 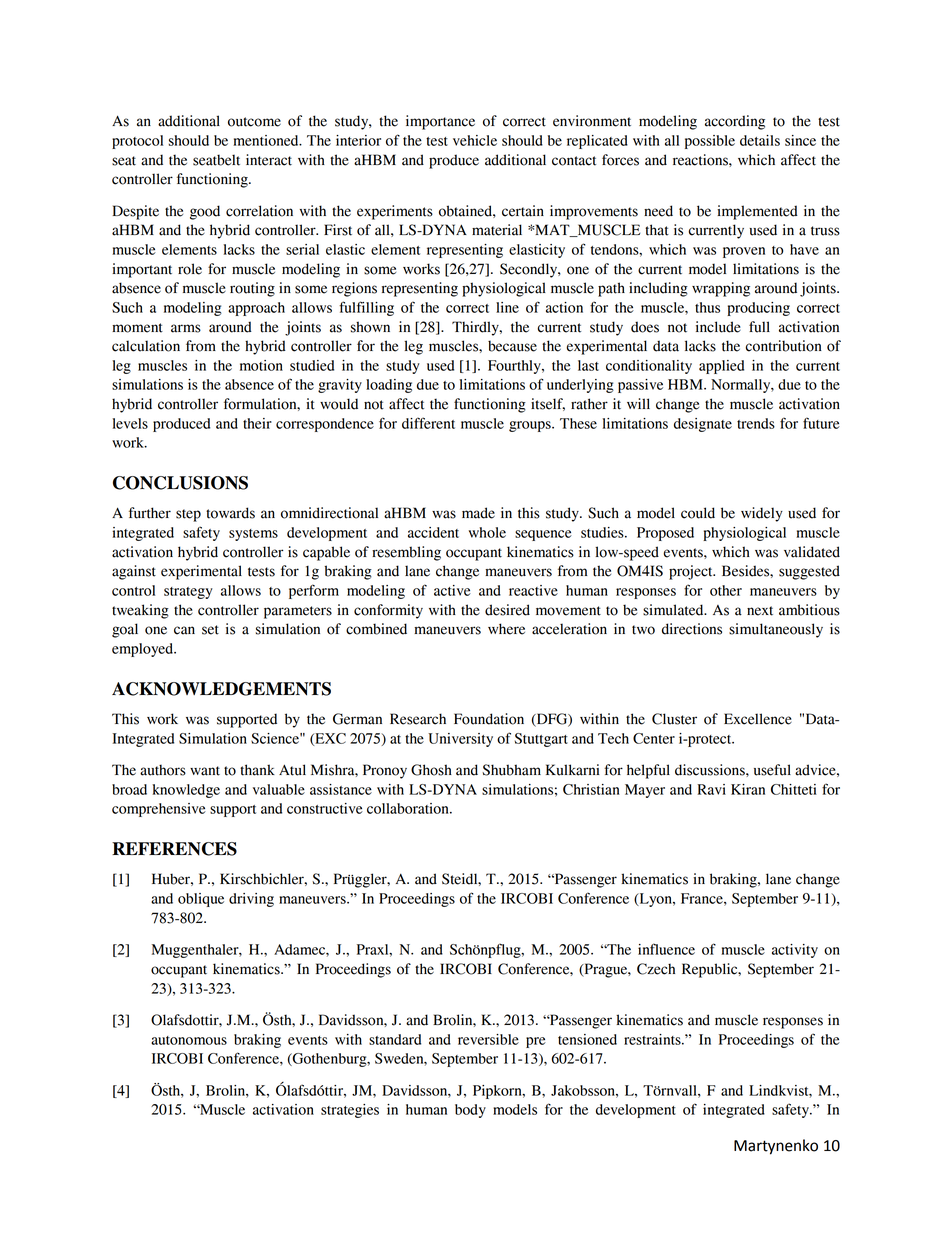 I want to click on Kiran, so click(x=748, y=789).
